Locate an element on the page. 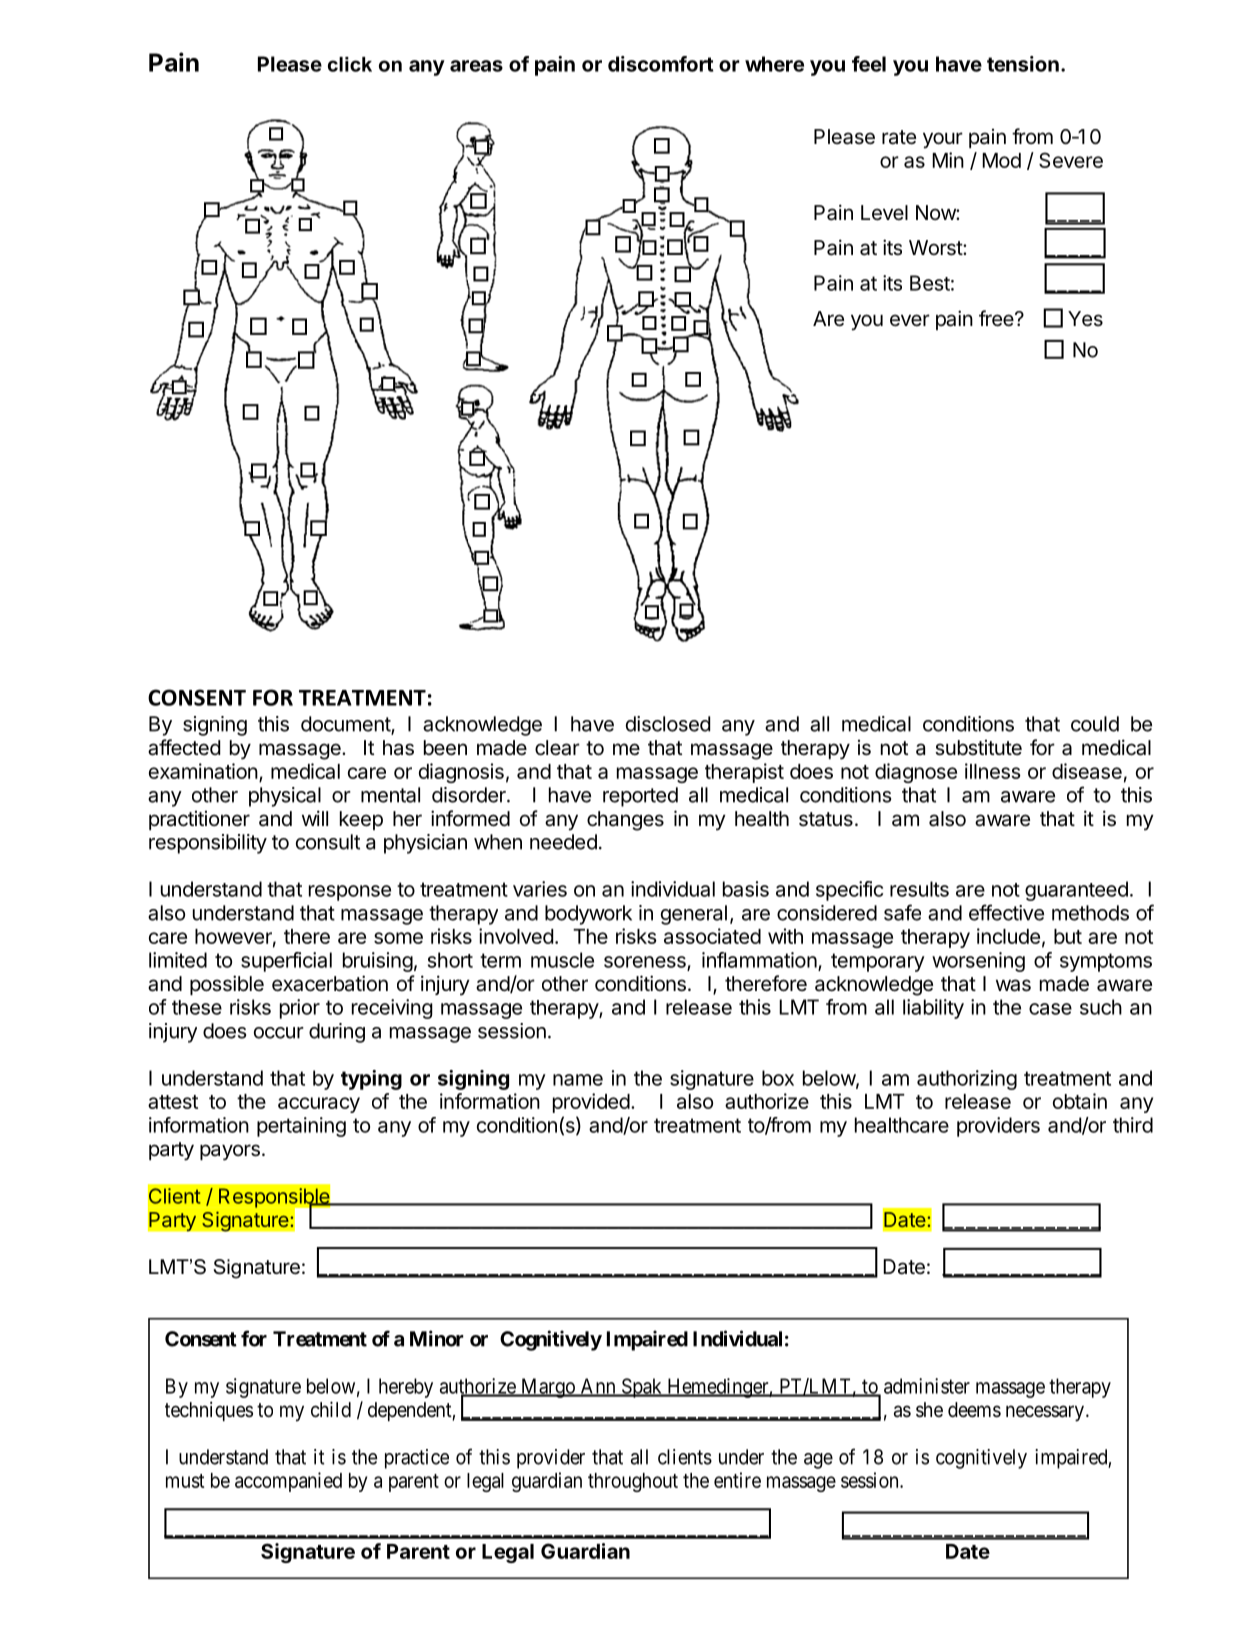 The height and width of the page is (1625, 1256). tension is located at coordinates (1023, 64).
